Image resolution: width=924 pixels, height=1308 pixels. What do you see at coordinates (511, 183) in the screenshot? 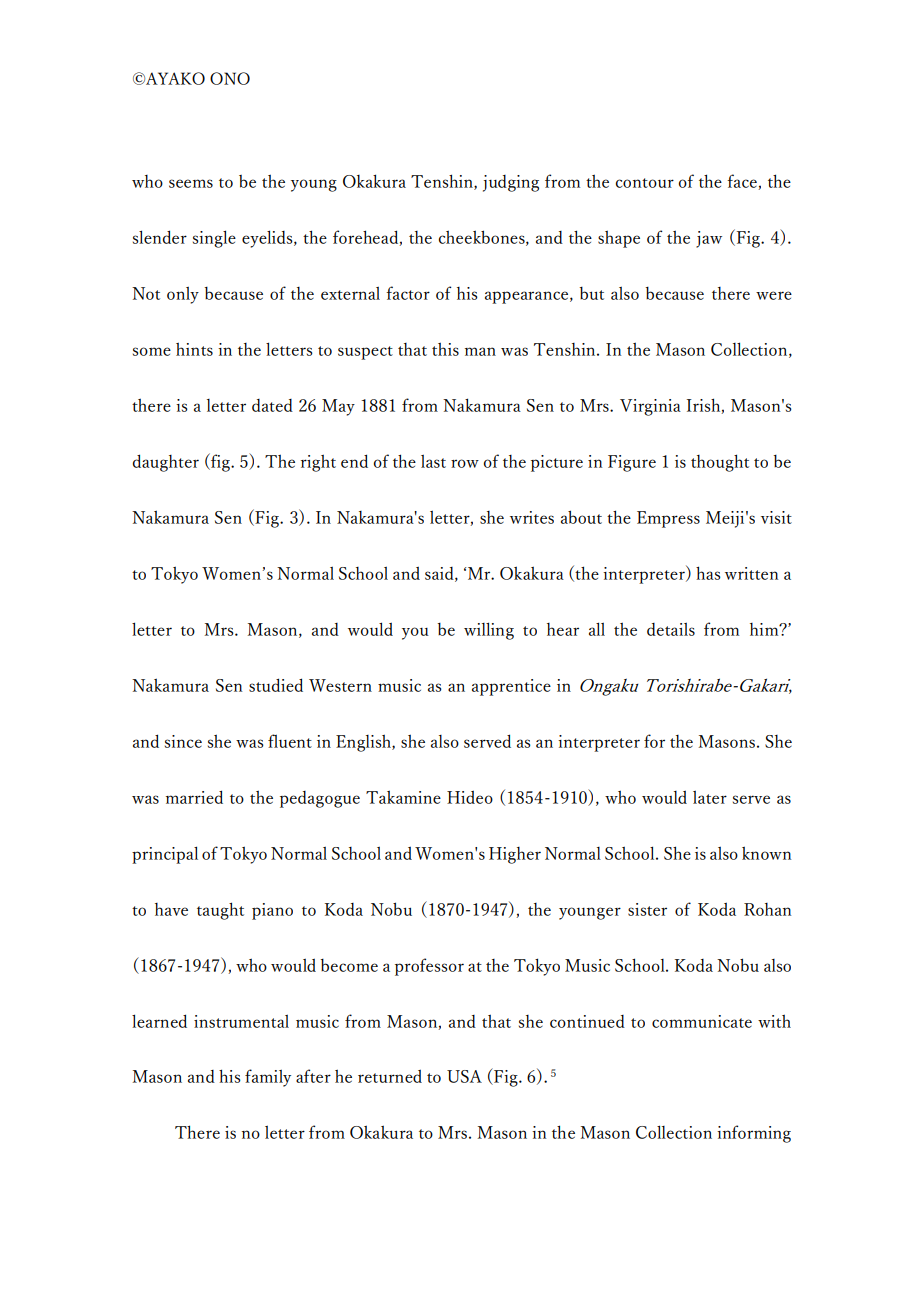
I see `judging` at bounding box center [511, 183].
